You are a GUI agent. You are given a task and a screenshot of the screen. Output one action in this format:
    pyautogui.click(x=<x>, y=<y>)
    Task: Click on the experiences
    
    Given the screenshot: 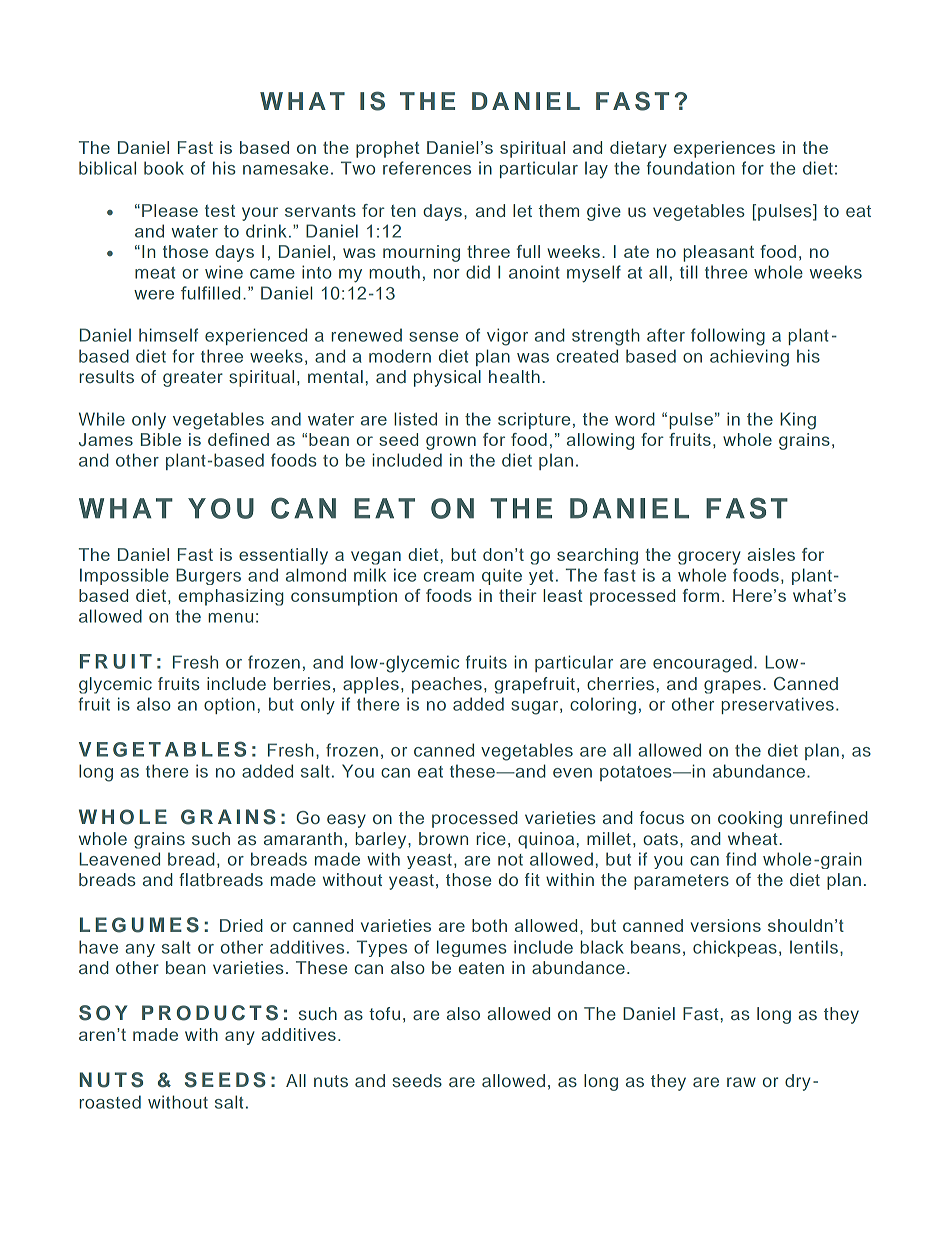 What is the action you would take?
    pyautogui.click(x=724, y=149)
